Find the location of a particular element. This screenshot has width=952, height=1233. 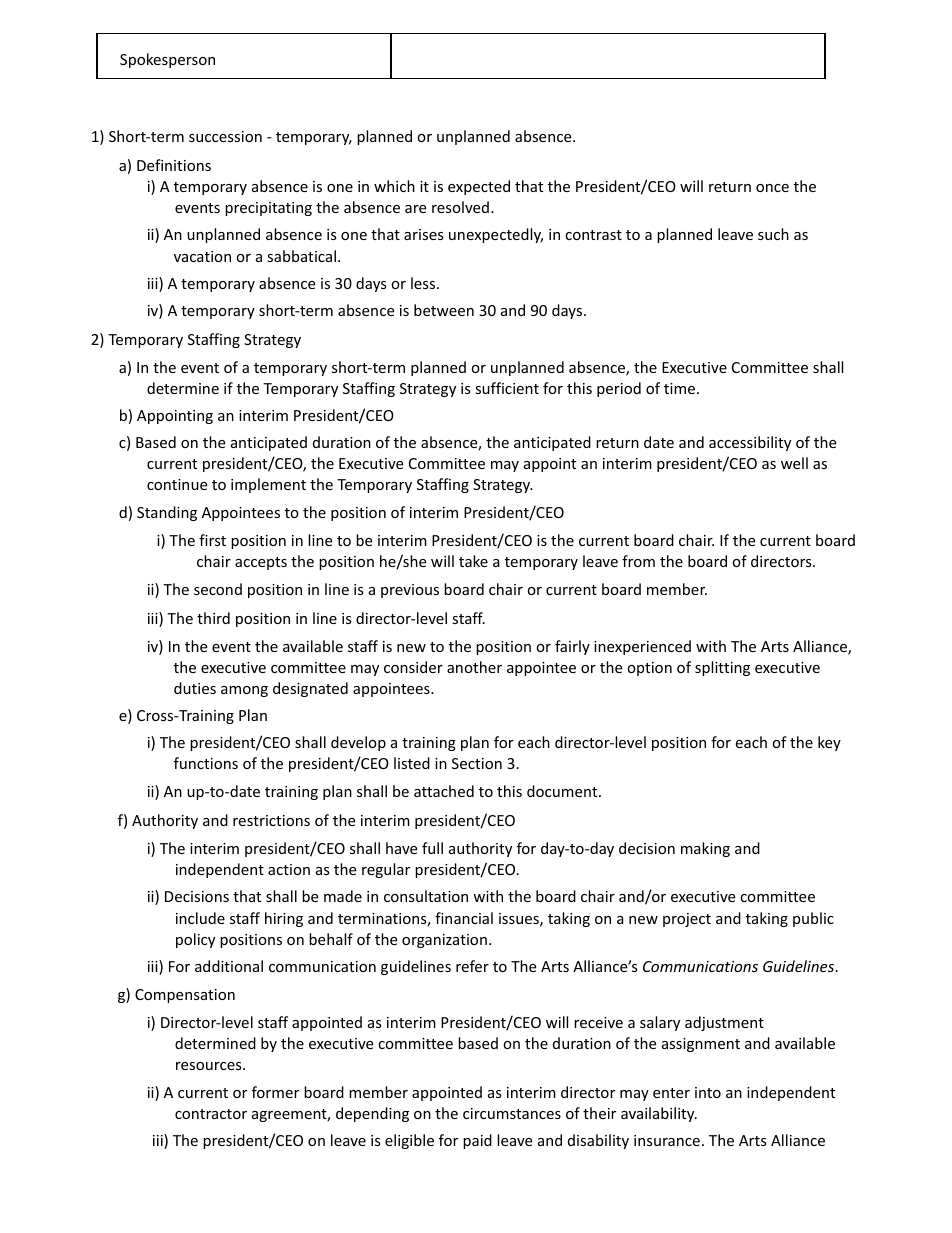

succession is located at coordinates (225, 136).
